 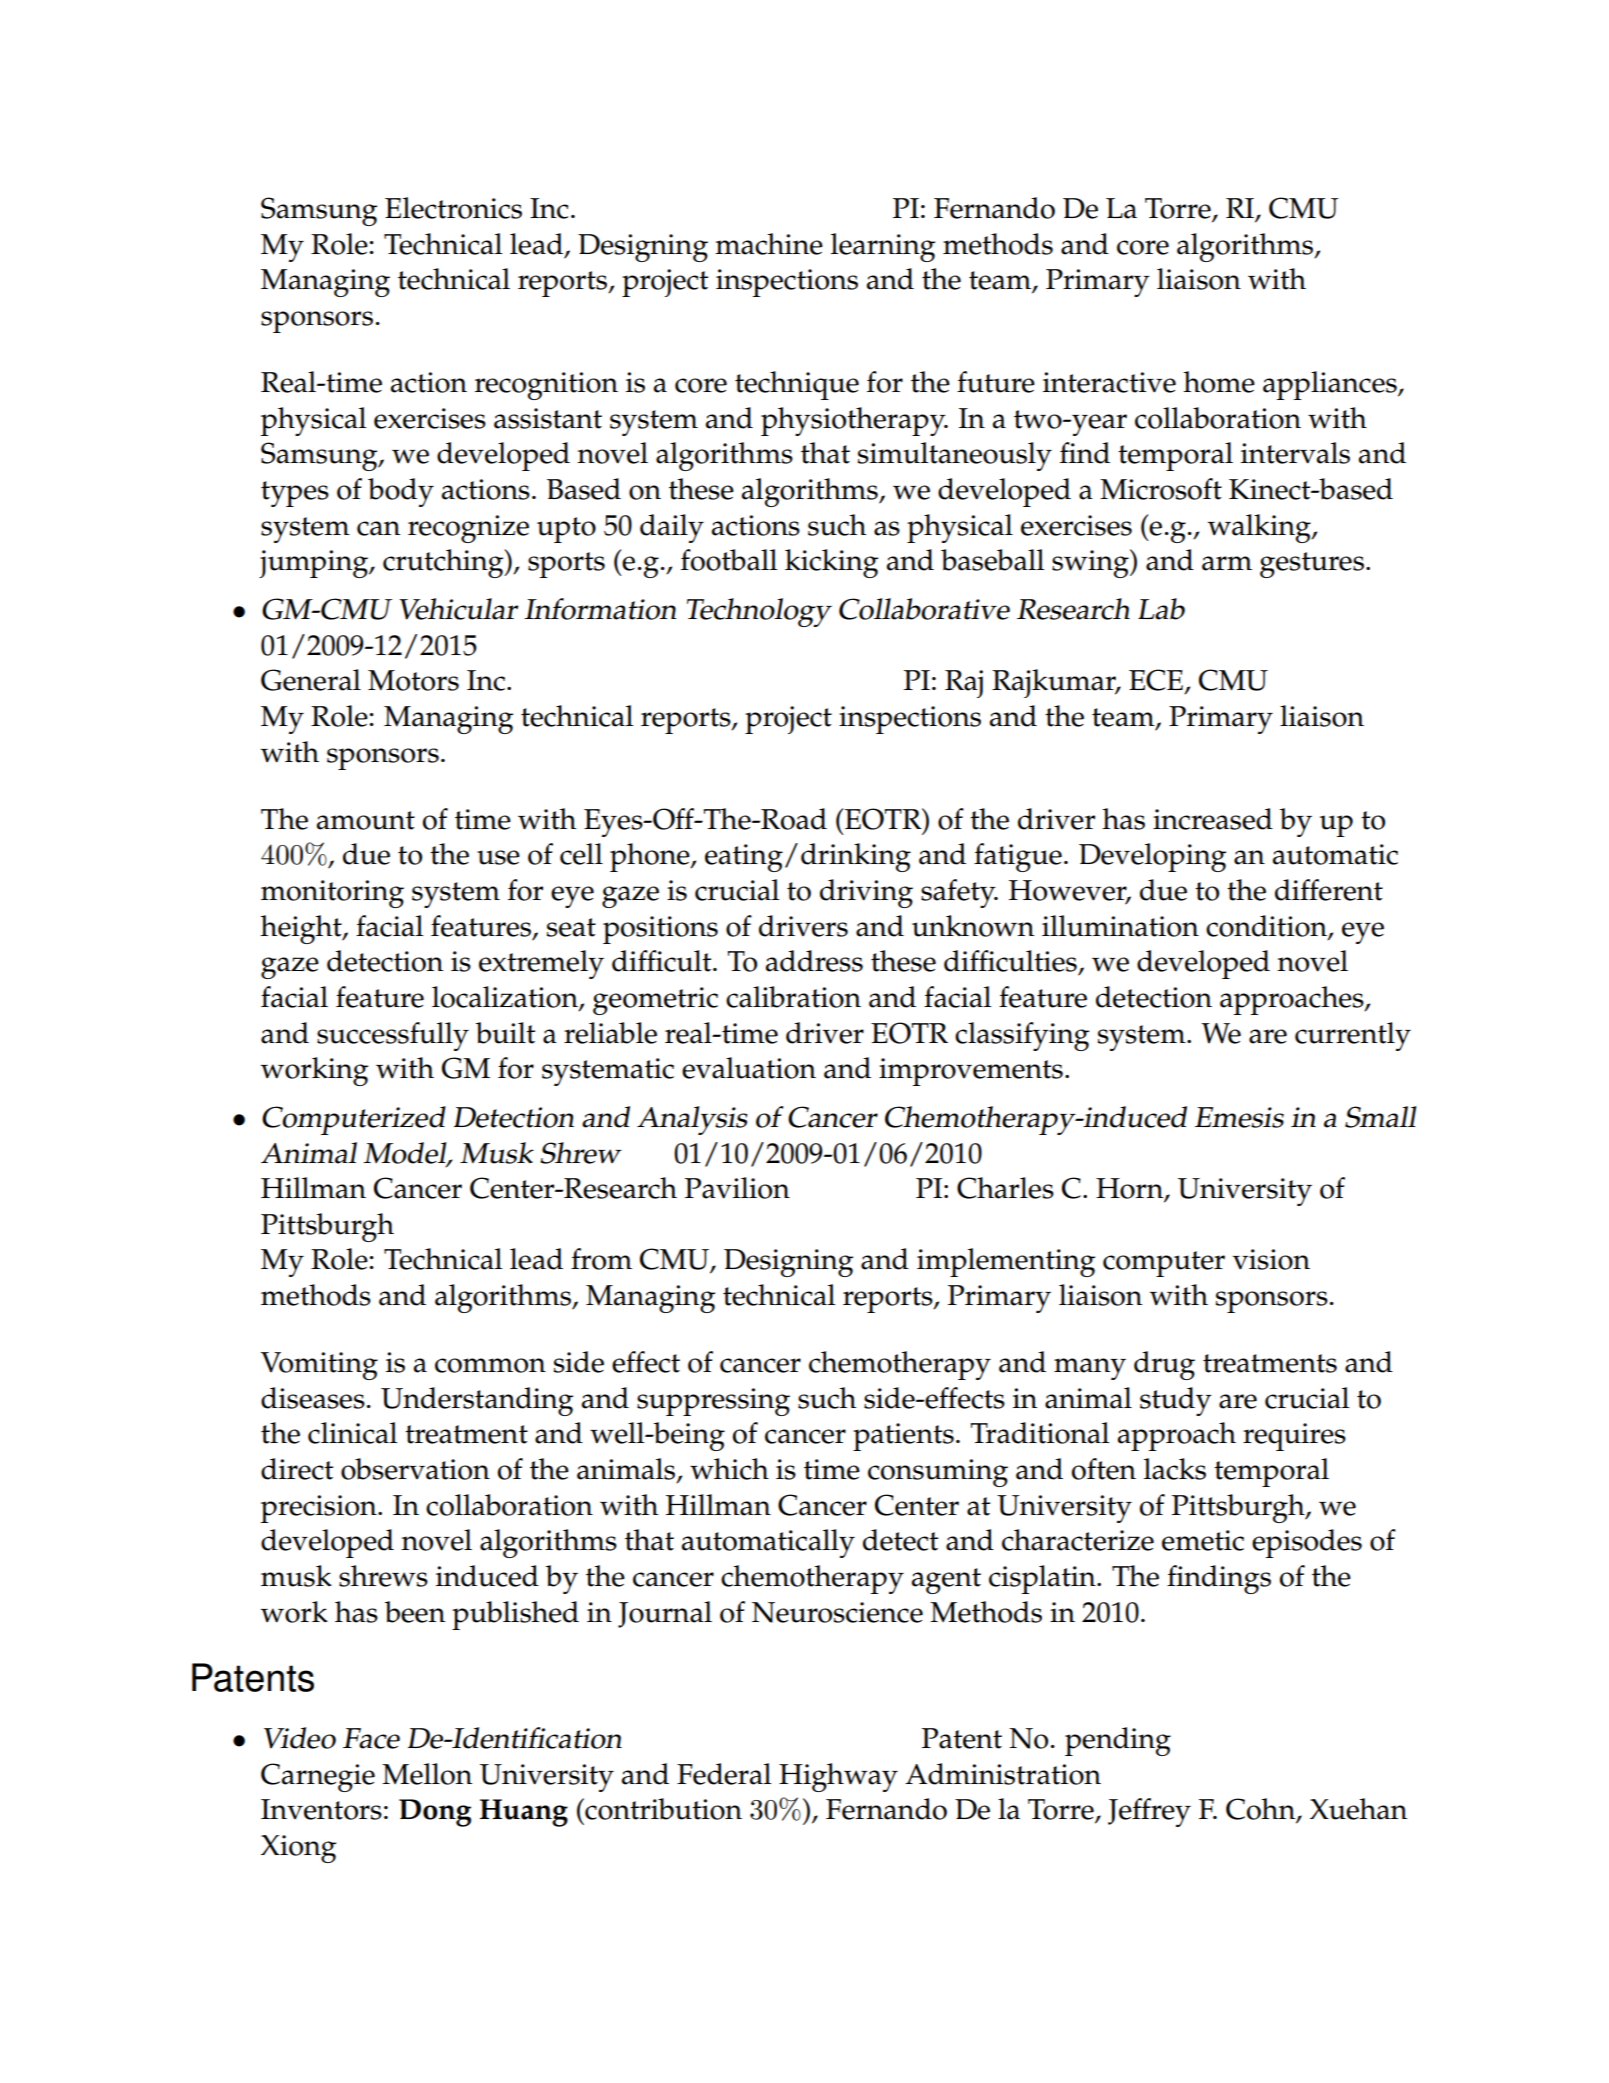 What do you see at coordinates (393, 1036) in the document?
I see `successfully` at bounding box center [393, 1036].
